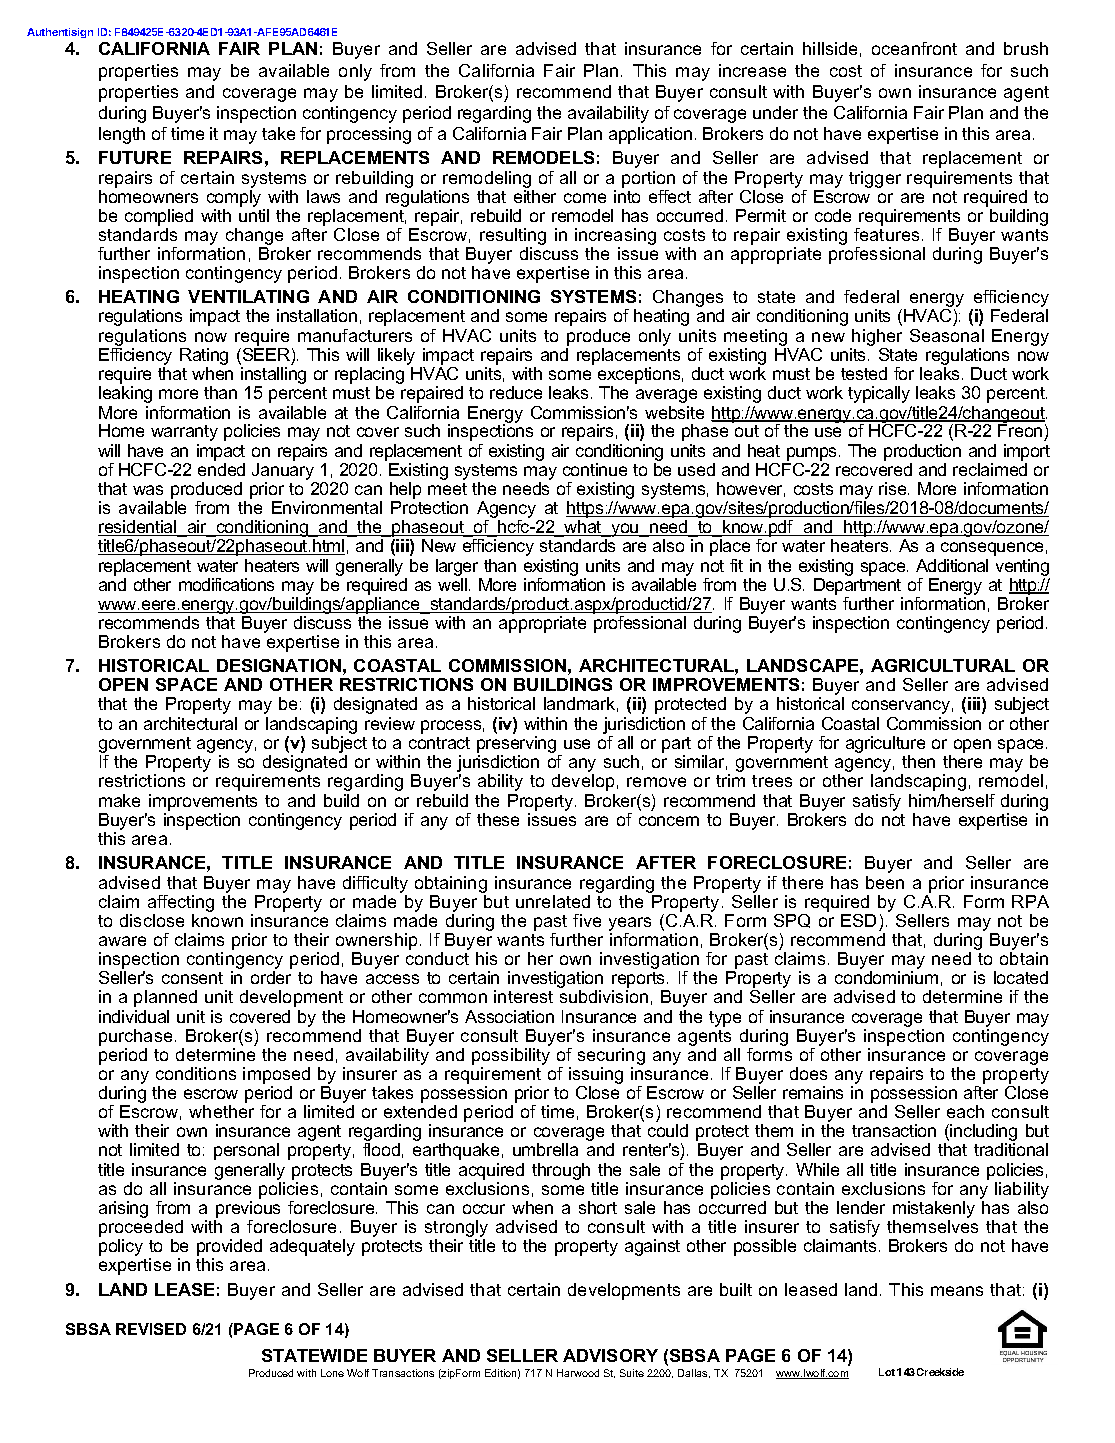 This screenshot has width=1115, height=1443. Describe the element at coordinates (914, 48) in the screenshot. I see `oceanfront` at that location.
